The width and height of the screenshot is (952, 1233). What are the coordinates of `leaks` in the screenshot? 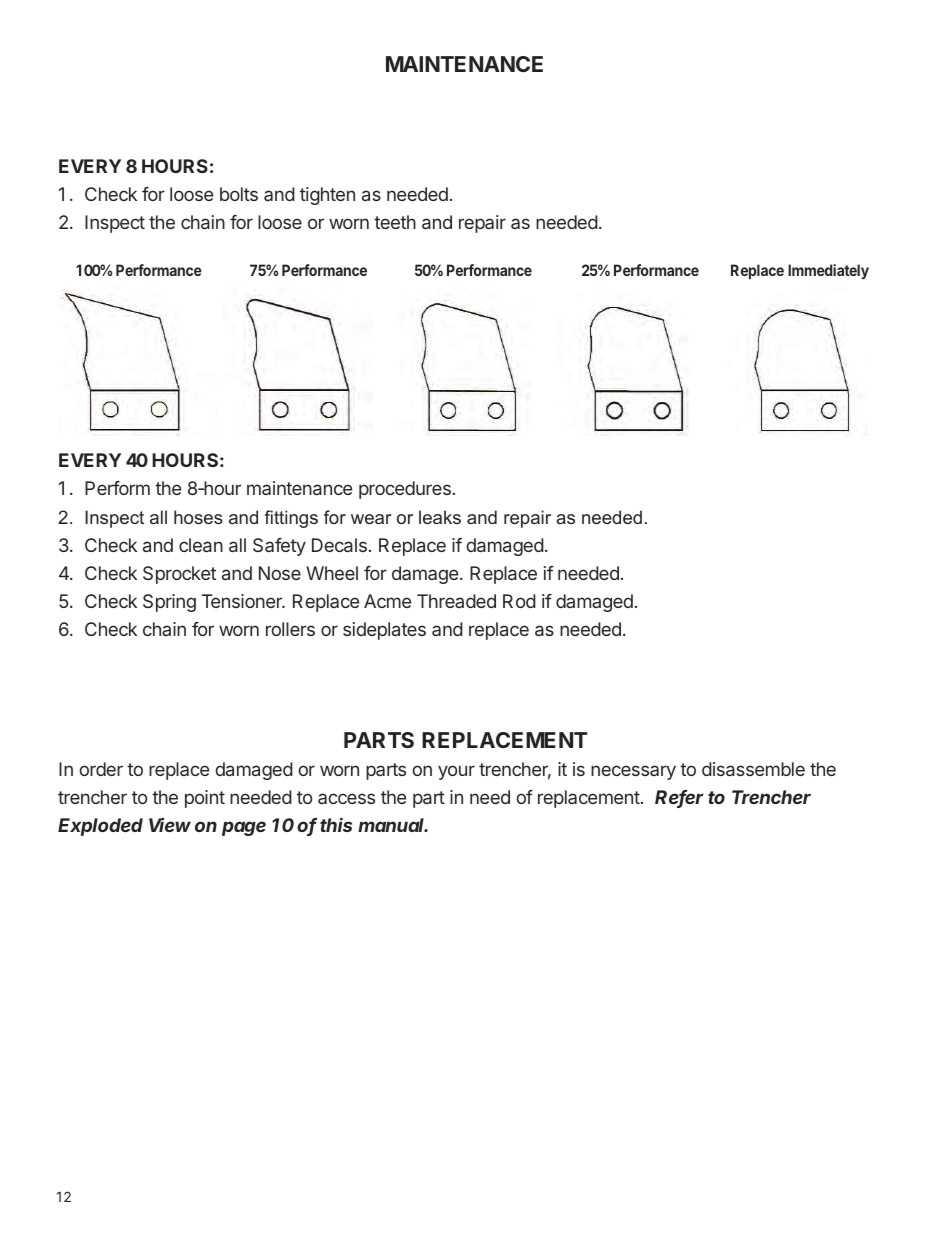 It's located at (440, 517).
